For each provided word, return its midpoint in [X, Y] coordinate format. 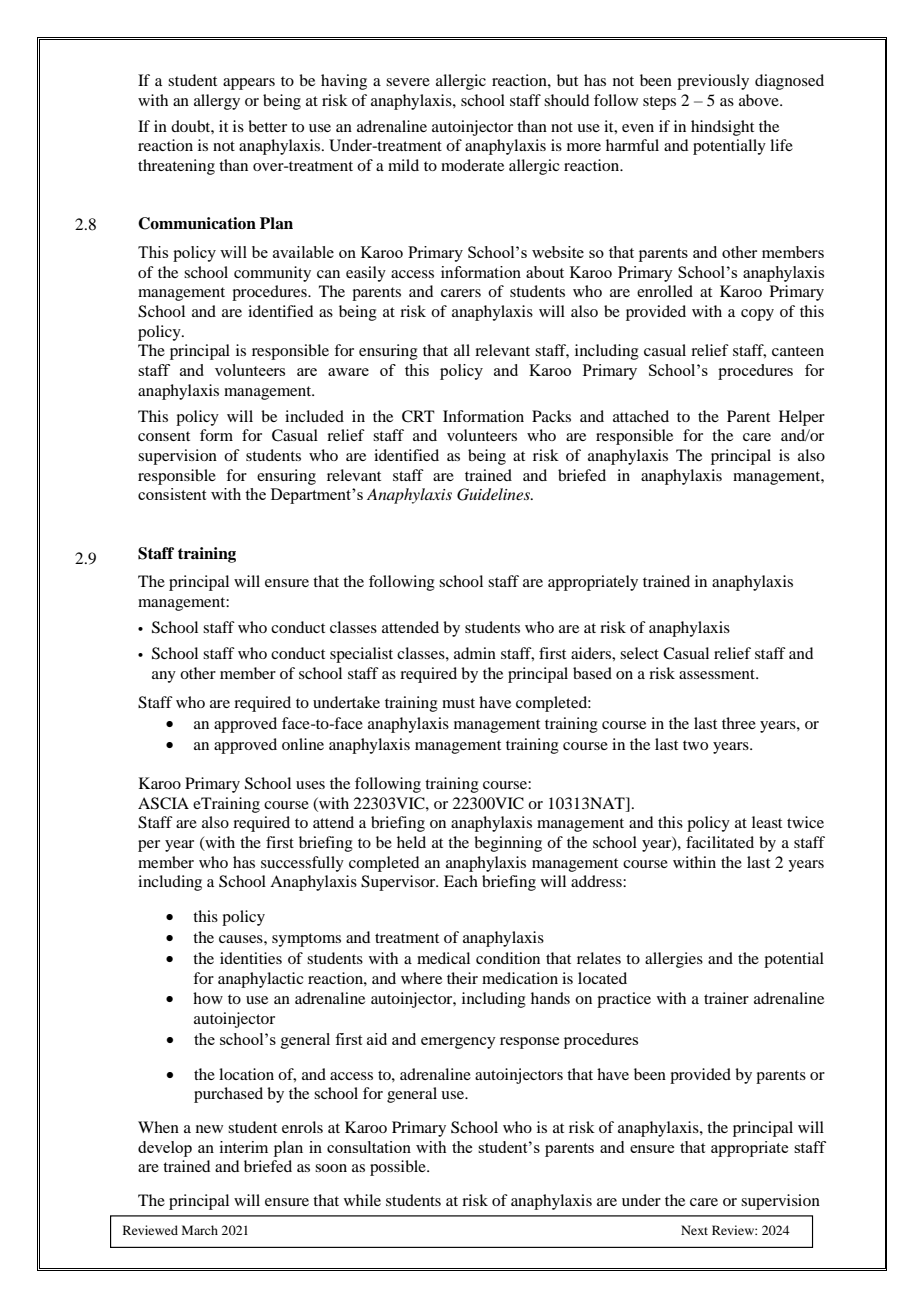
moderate [472, 165]
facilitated [720, 842]
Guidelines [494, 494]
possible [399, 1168]
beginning [508, 844]
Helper [802, 418]
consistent [172, 494]
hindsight [722, 128]
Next [694, 1230]
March [200, 1230]
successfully [302, 864]
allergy [217, 102]
